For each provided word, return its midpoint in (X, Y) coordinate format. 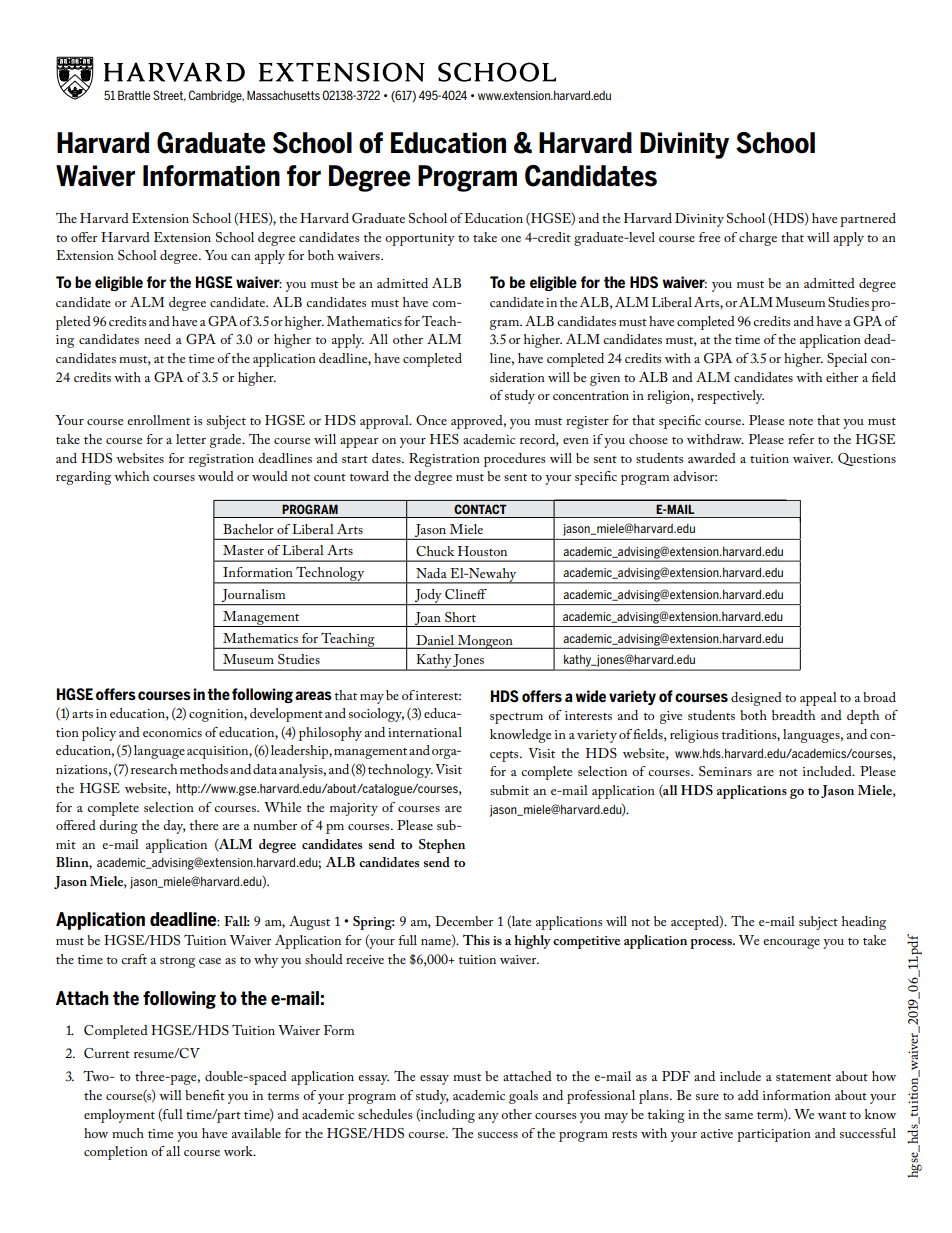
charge (758, 239)
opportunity (420, 239)
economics (172, 732)
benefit (205, 1095)
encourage (791, 944)
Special (847, 360)
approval (385, 422)
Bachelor (248, 529)
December (464, 921)
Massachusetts (283, 95)
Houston (482, 551)
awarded (712, 458)
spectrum (516, 718)
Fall (237, 921)
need (157, 339)
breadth (793, 715)
